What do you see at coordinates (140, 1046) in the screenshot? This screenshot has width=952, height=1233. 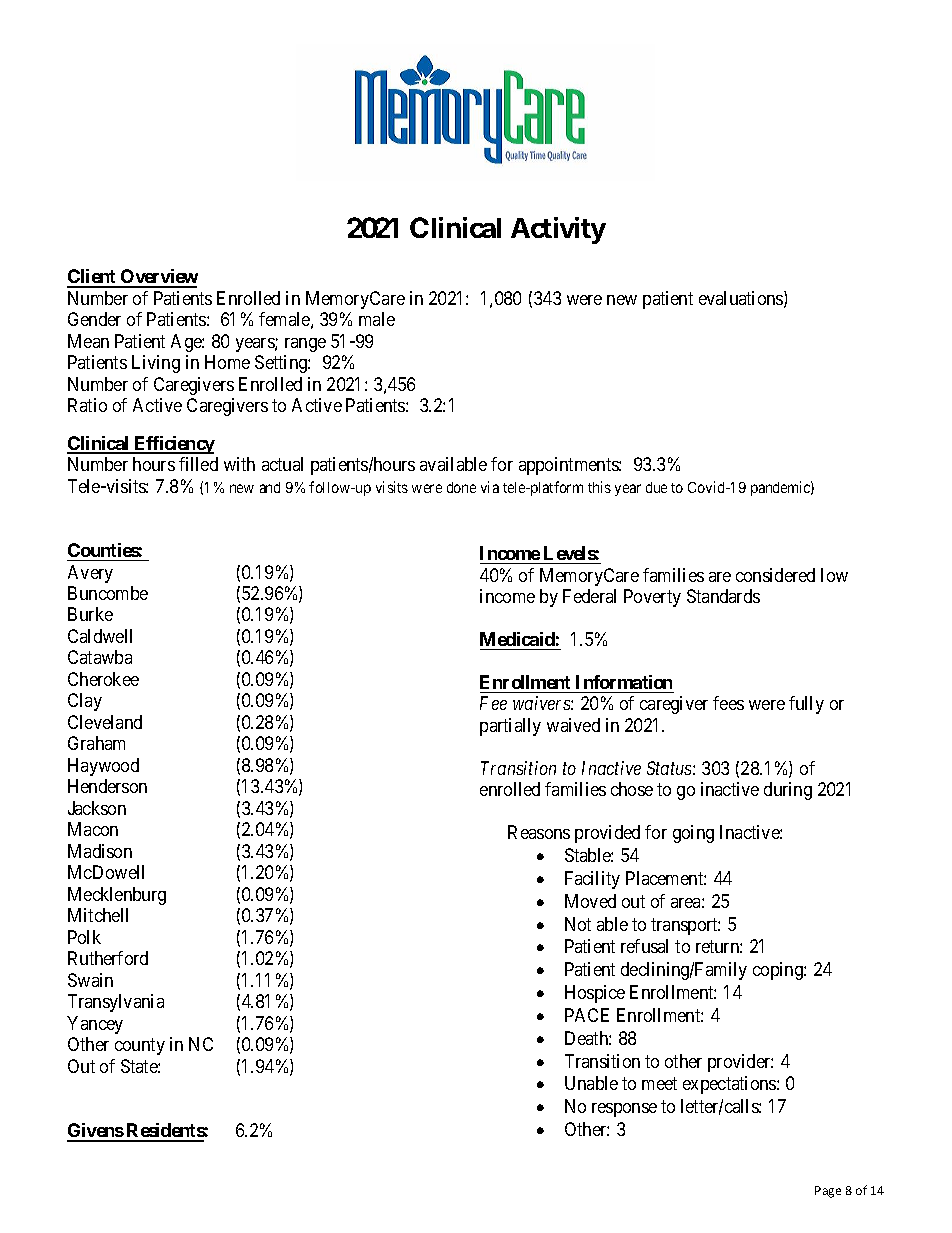 I see `county` at bounding box center [140, 1046].
